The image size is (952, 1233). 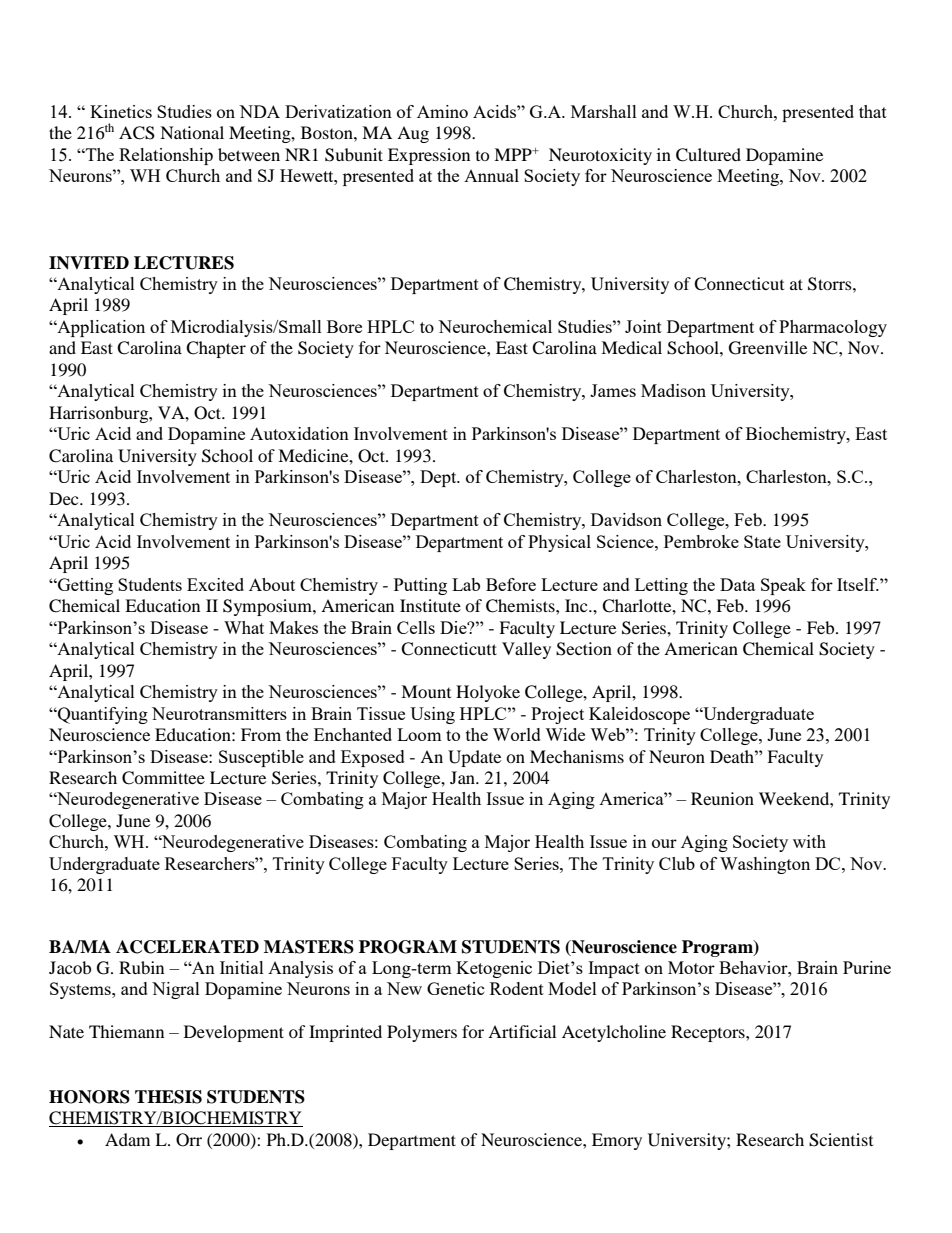 What do you see at coordinates (783, 586) in the document?
I see `Speak` at bounding box center [783, 586].
